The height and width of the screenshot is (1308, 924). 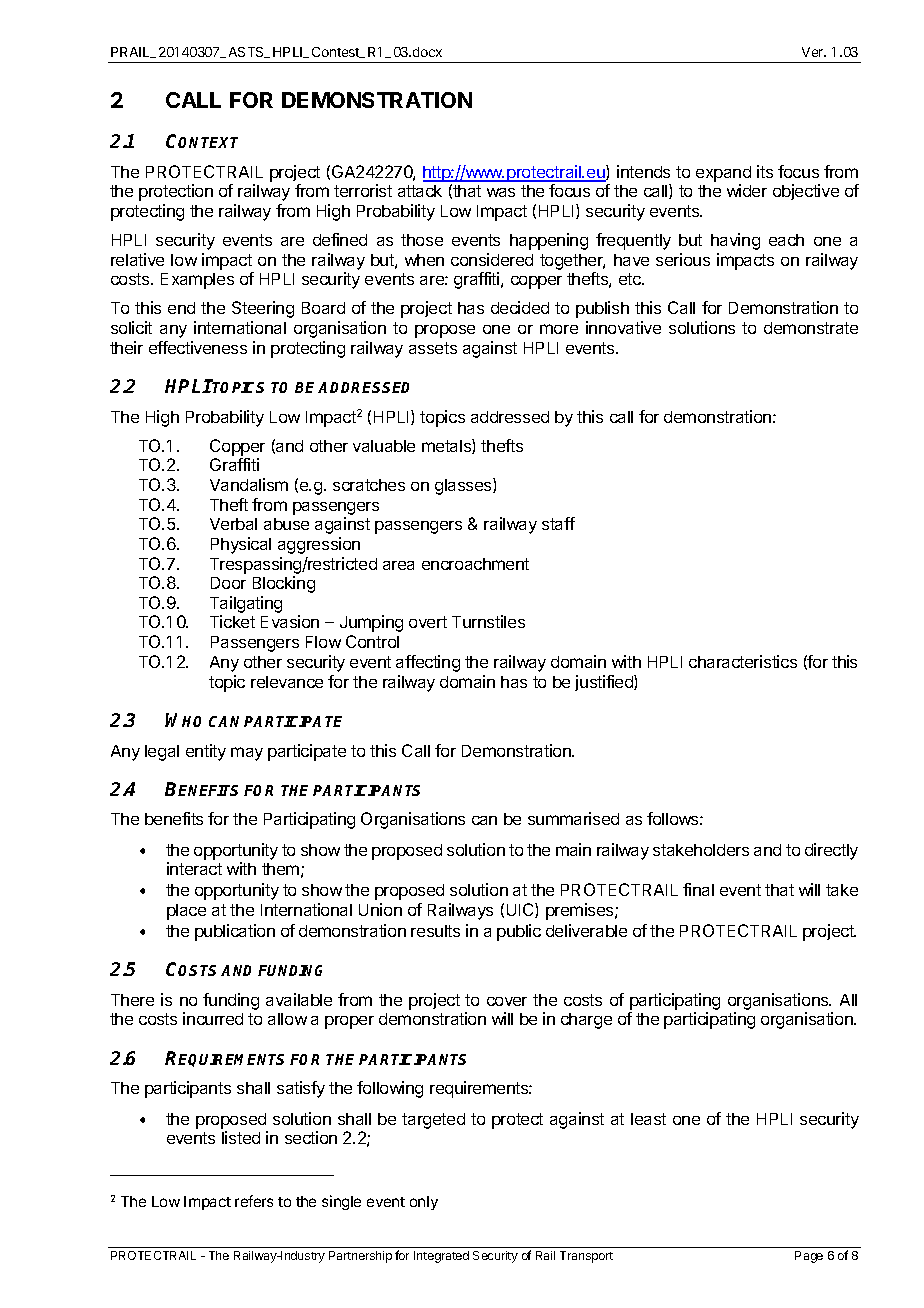 What do you see at coordinates (197, 281) in the screenshot?
I see `Examples` at bounding box center [197, 281].
